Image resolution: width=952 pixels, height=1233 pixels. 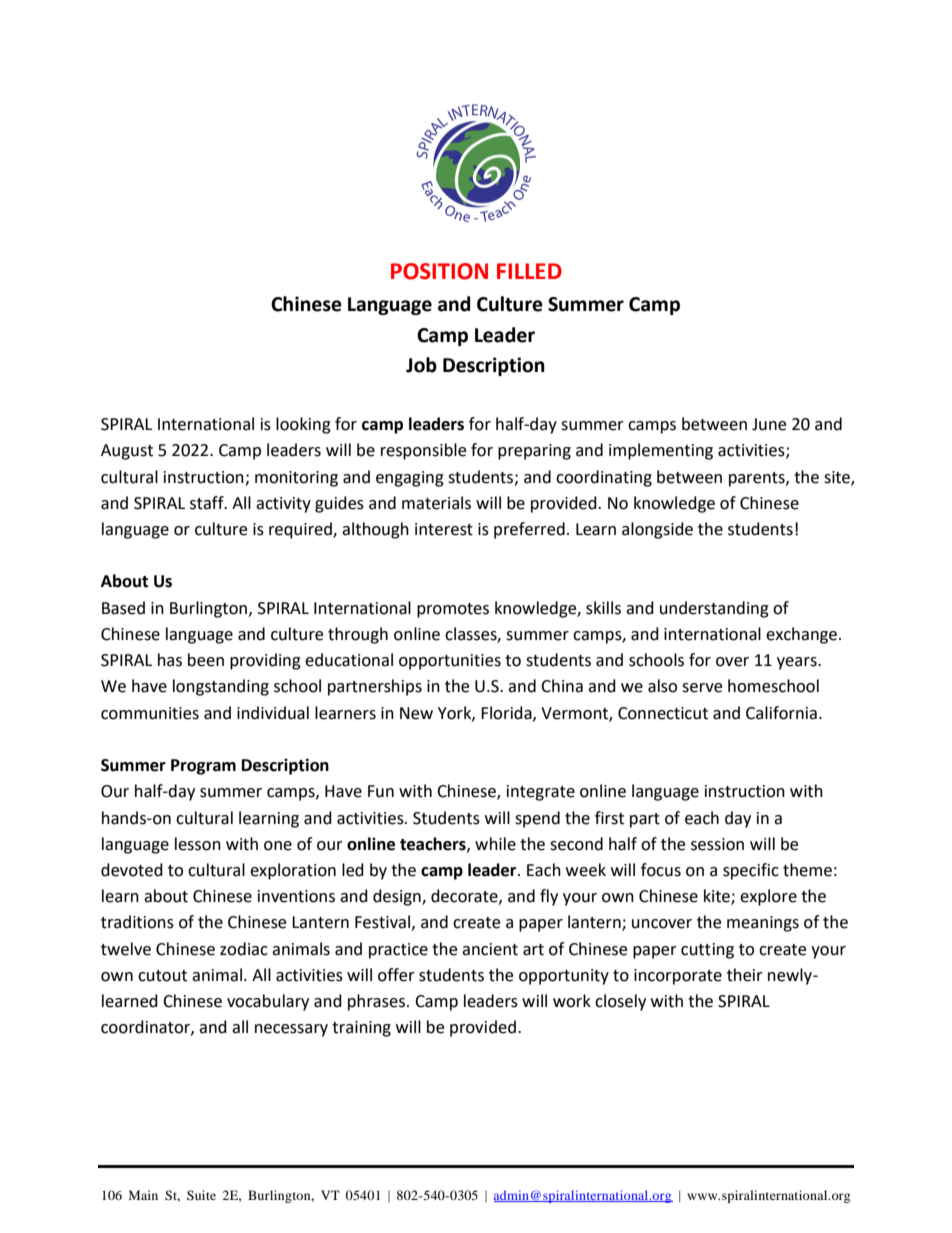 I want to click on California, so click(x=781, y=713).
